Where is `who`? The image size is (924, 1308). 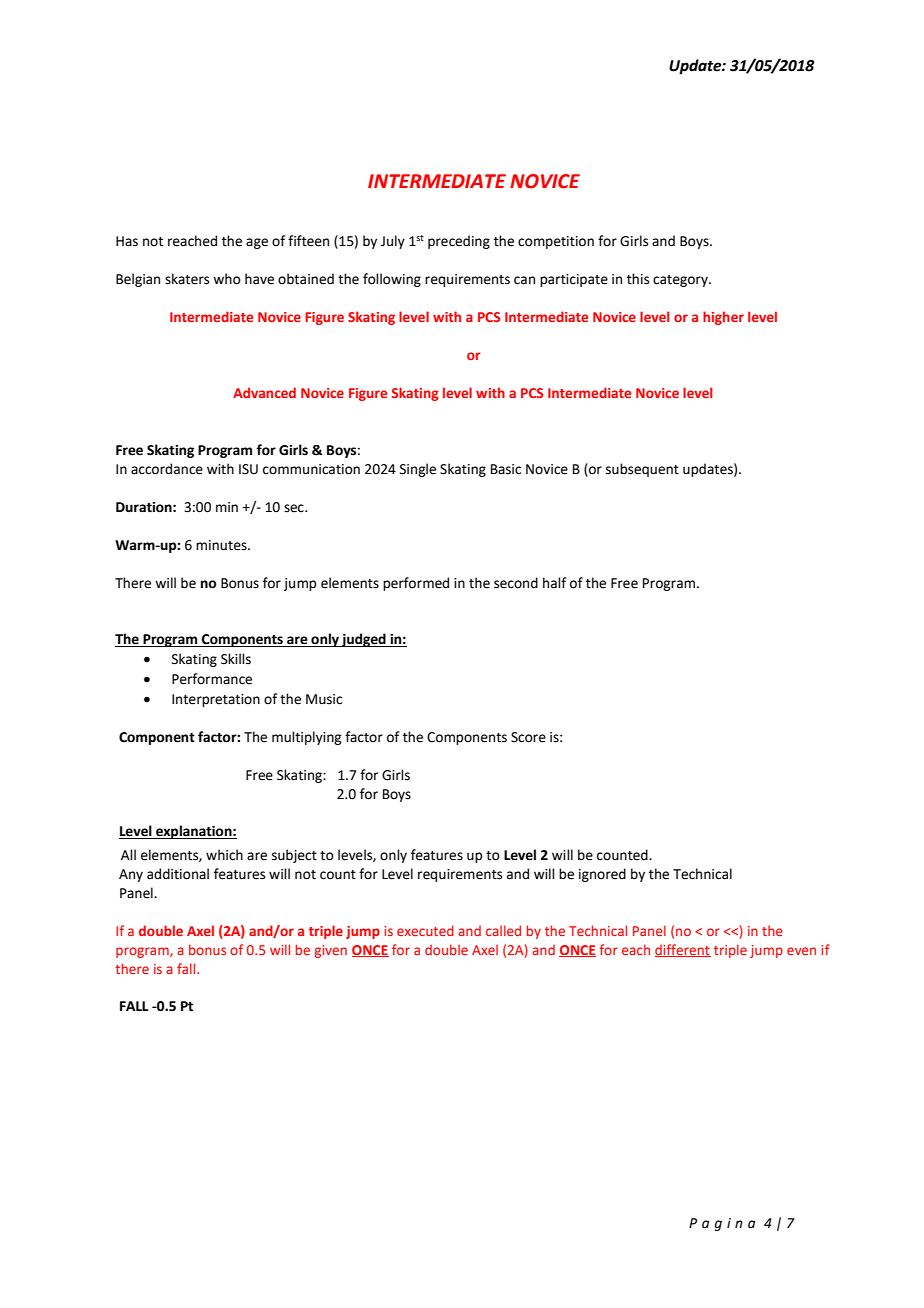
who is located at coordinates (227, 279).
